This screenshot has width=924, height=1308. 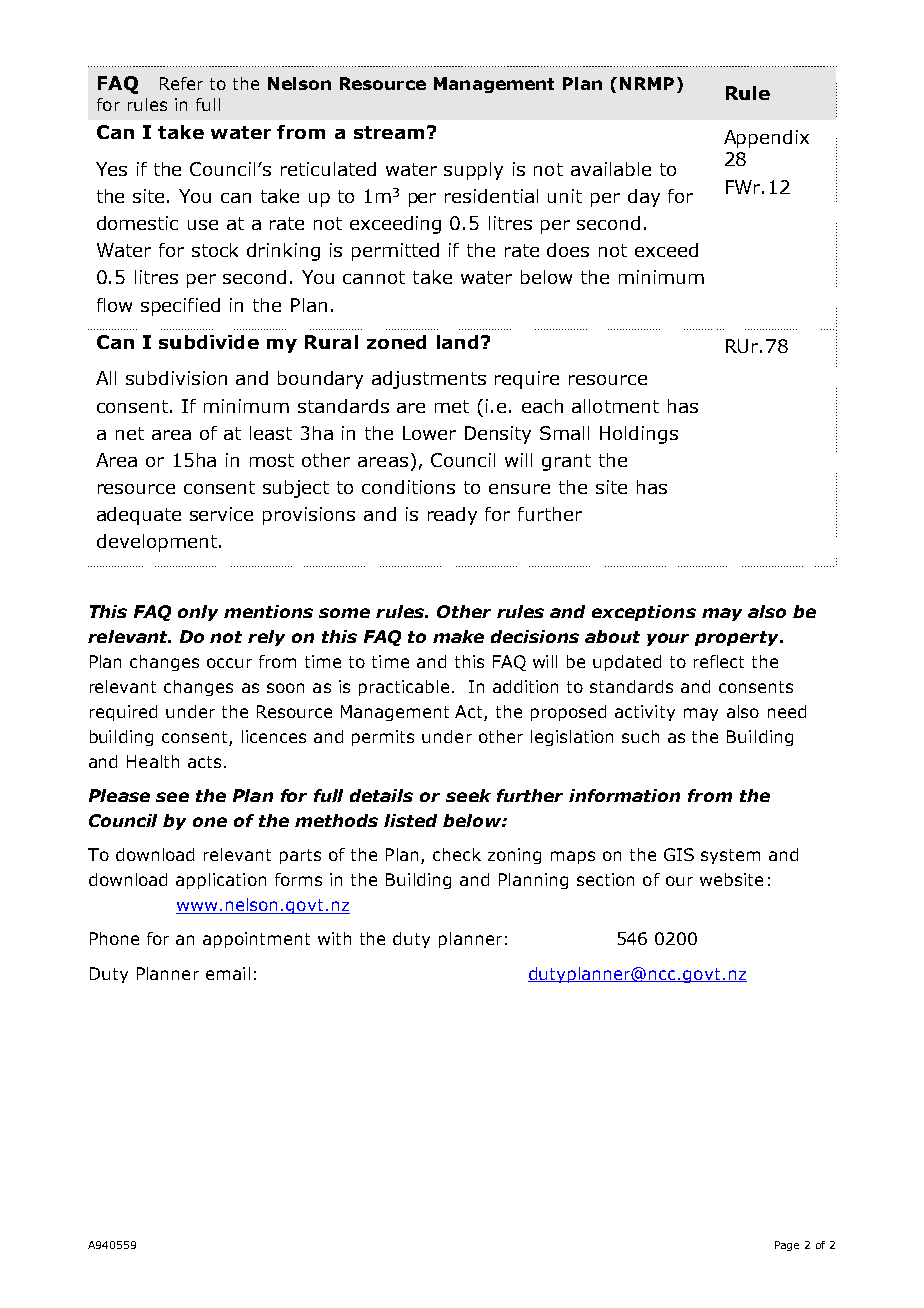 What do you see at coordinates (766, 139) in the screenshot?
I see `Appendix` at bounding box center [766, 139].
